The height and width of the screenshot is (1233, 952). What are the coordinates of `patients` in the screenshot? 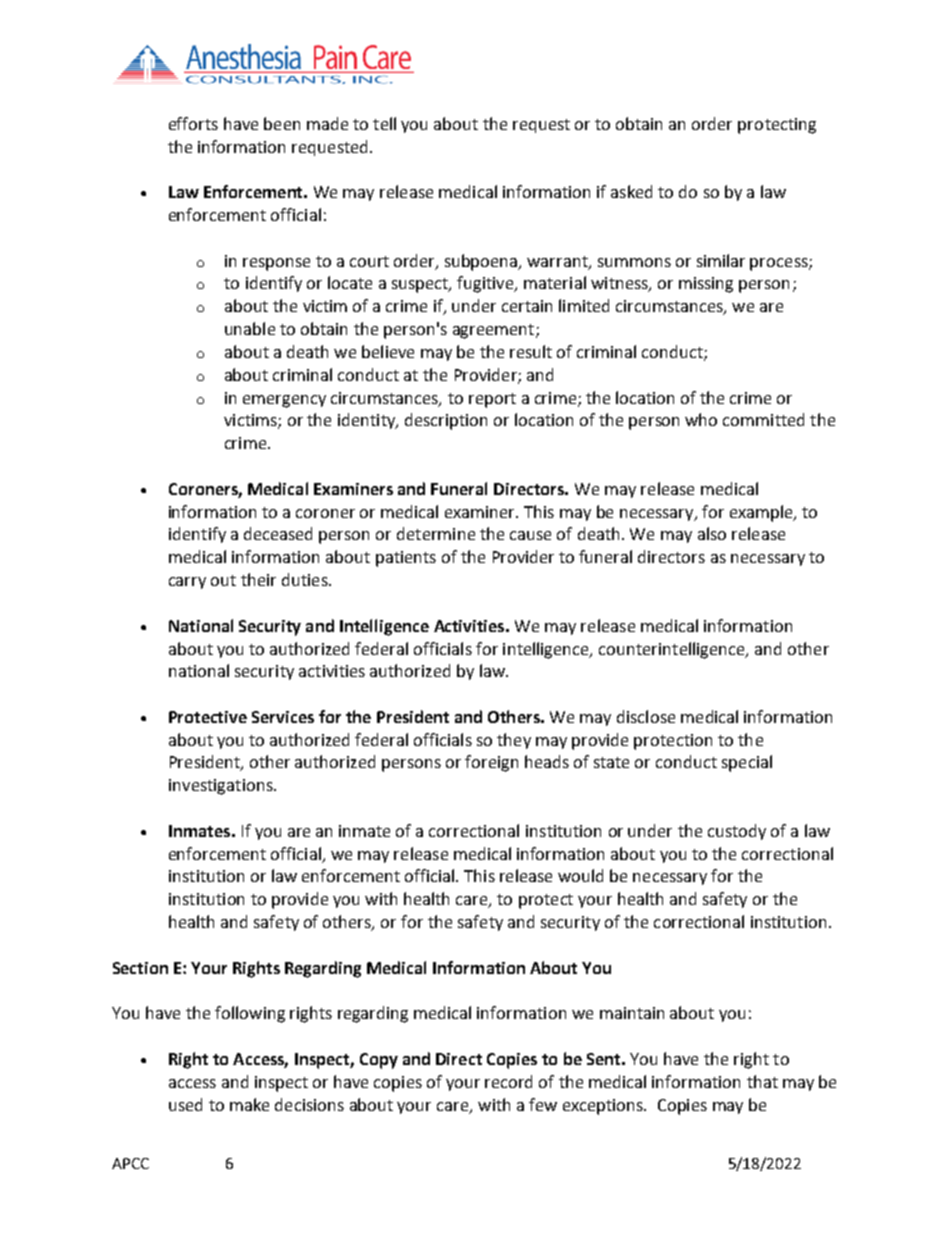 It's located at (406, 559).
